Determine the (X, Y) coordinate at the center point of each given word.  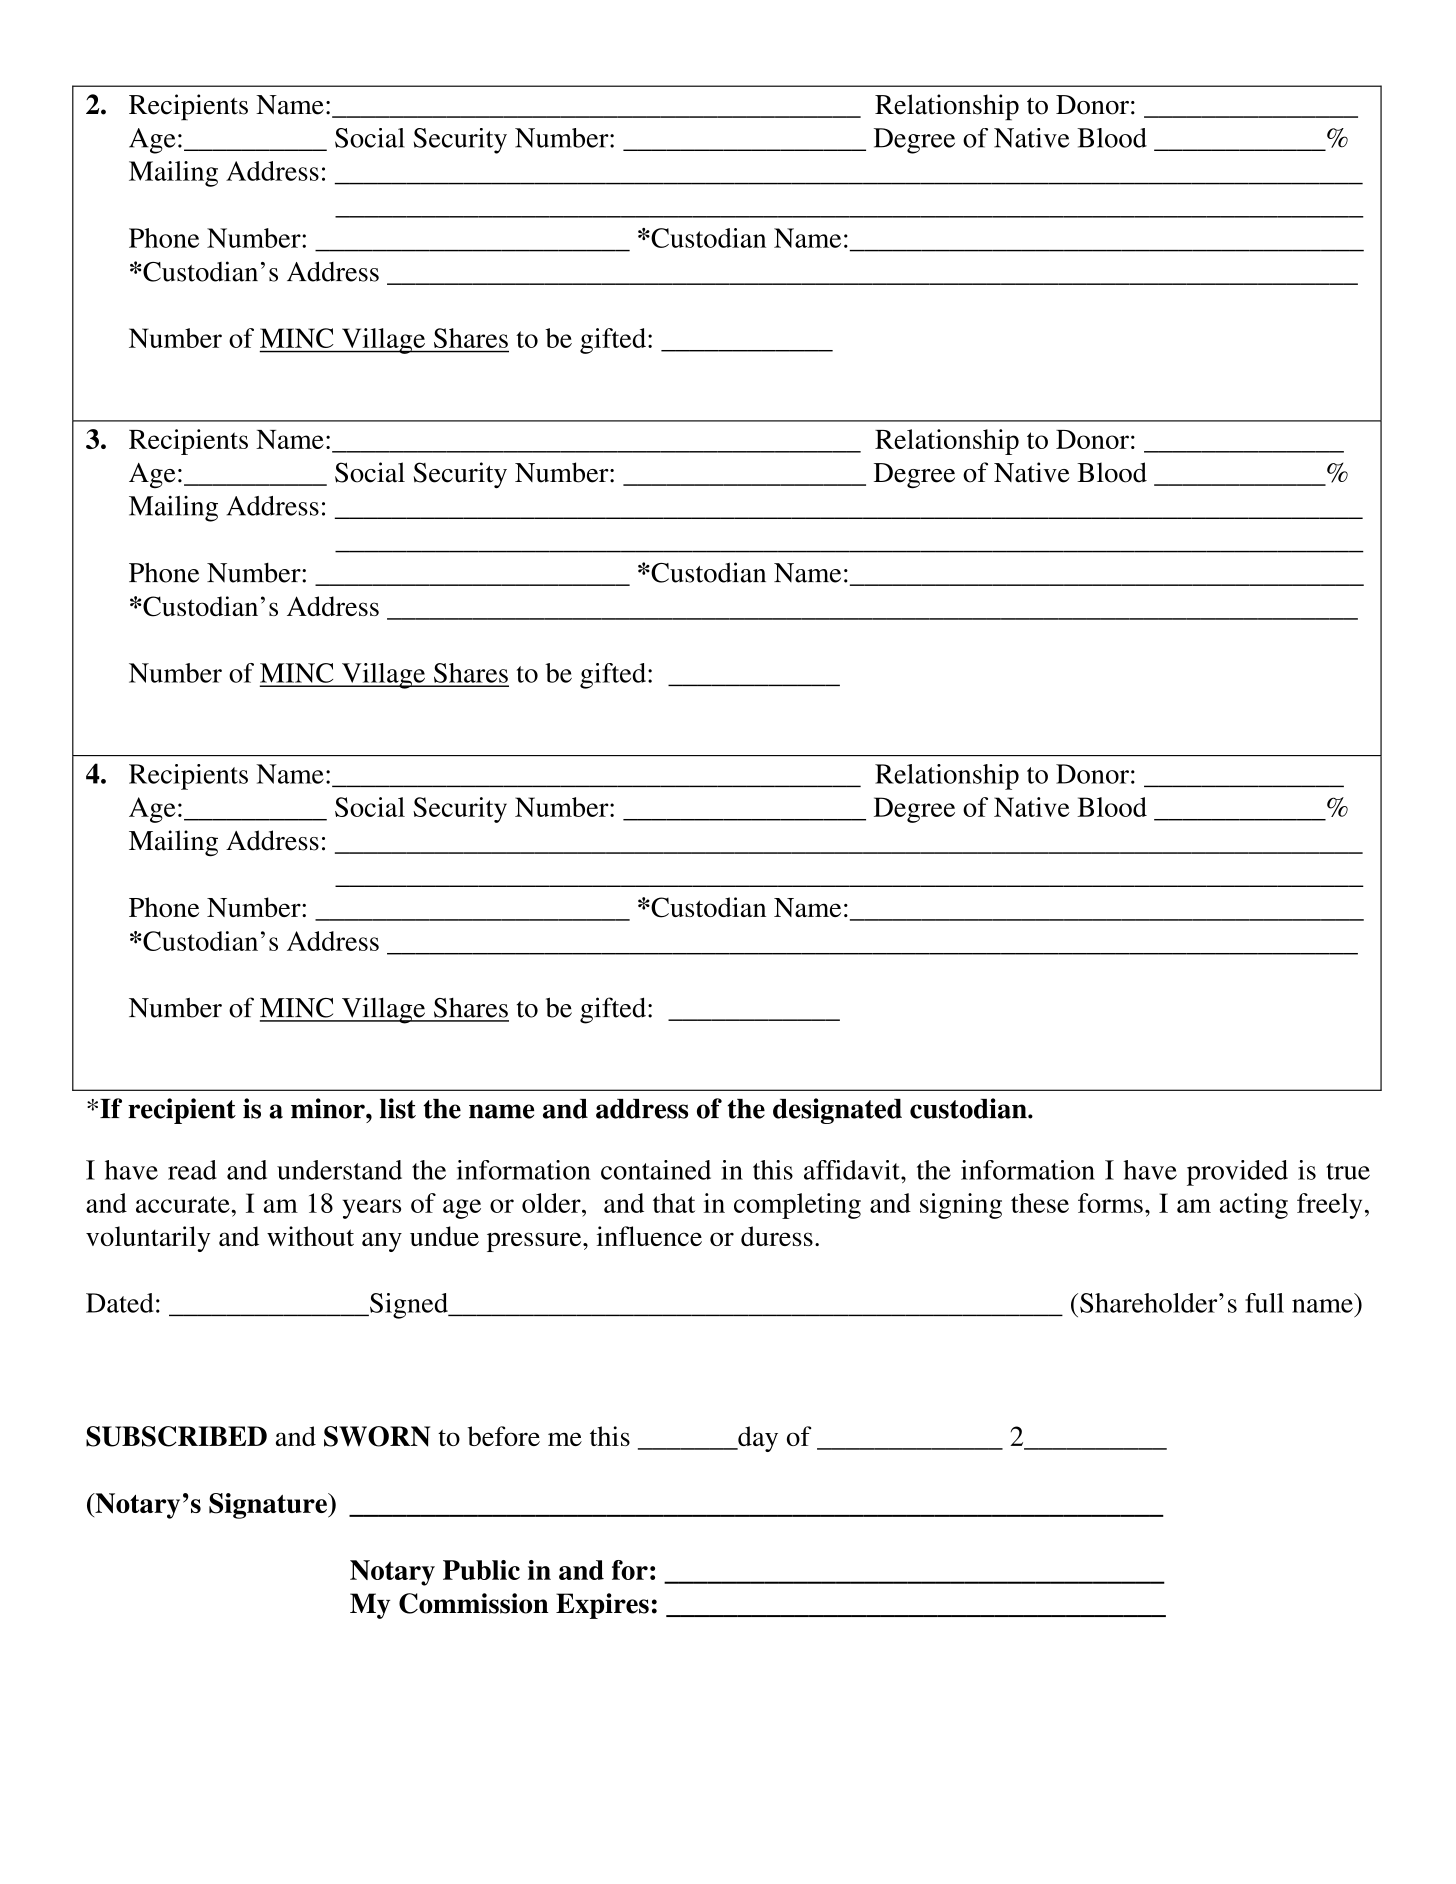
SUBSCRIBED (176, 1436)
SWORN (377, 1436)
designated (837, 1111)
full (1264, 1303)
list (398, 1108)
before (504, 1436)
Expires (602, 1606)
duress (777, 1236)
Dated (119, 1303)
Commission (473, 1603)
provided (1237, 1173)
